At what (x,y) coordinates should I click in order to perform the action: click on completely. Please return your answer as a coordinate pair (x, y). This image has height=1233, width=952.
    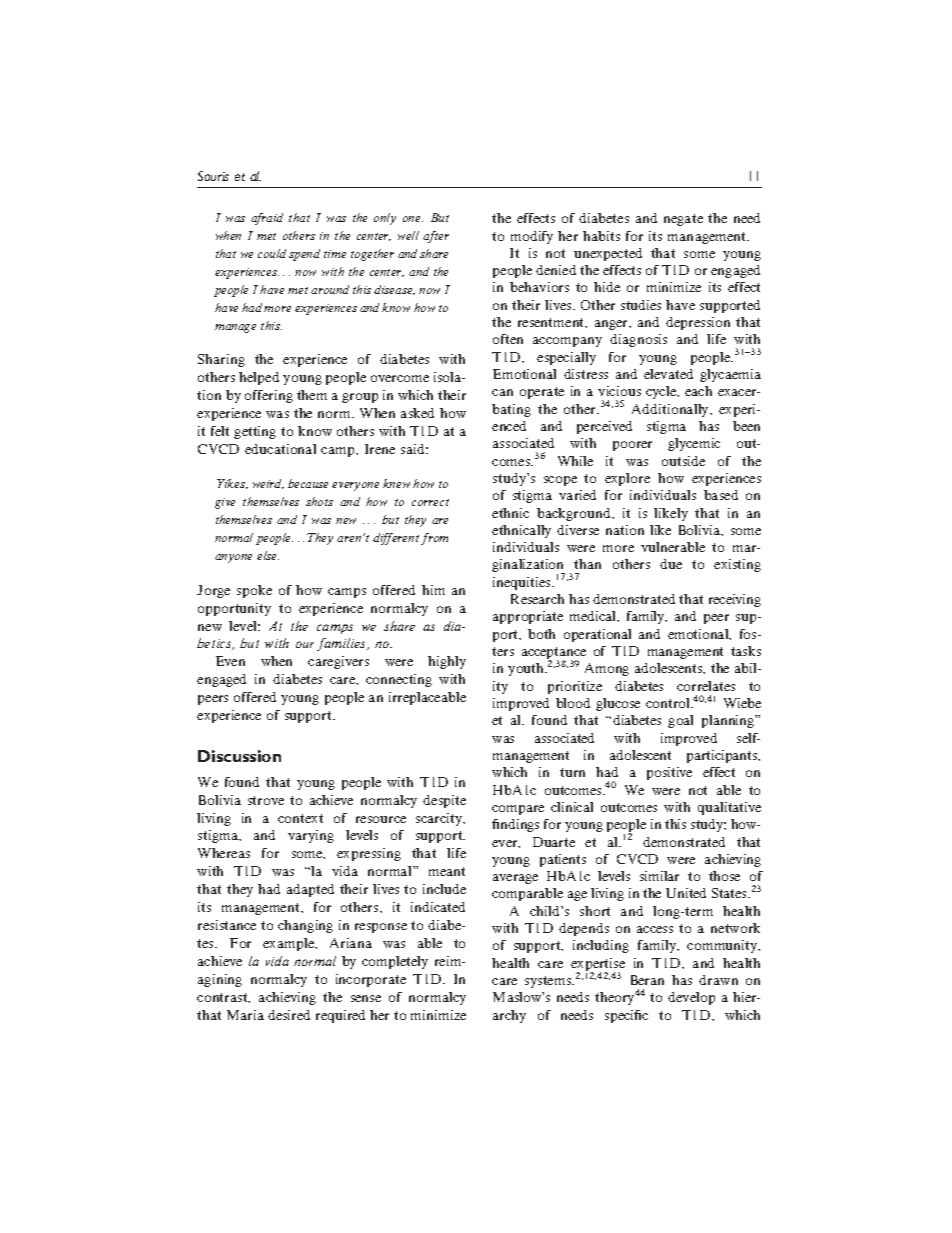
    Looking at the image, I should click on (395, 962).
